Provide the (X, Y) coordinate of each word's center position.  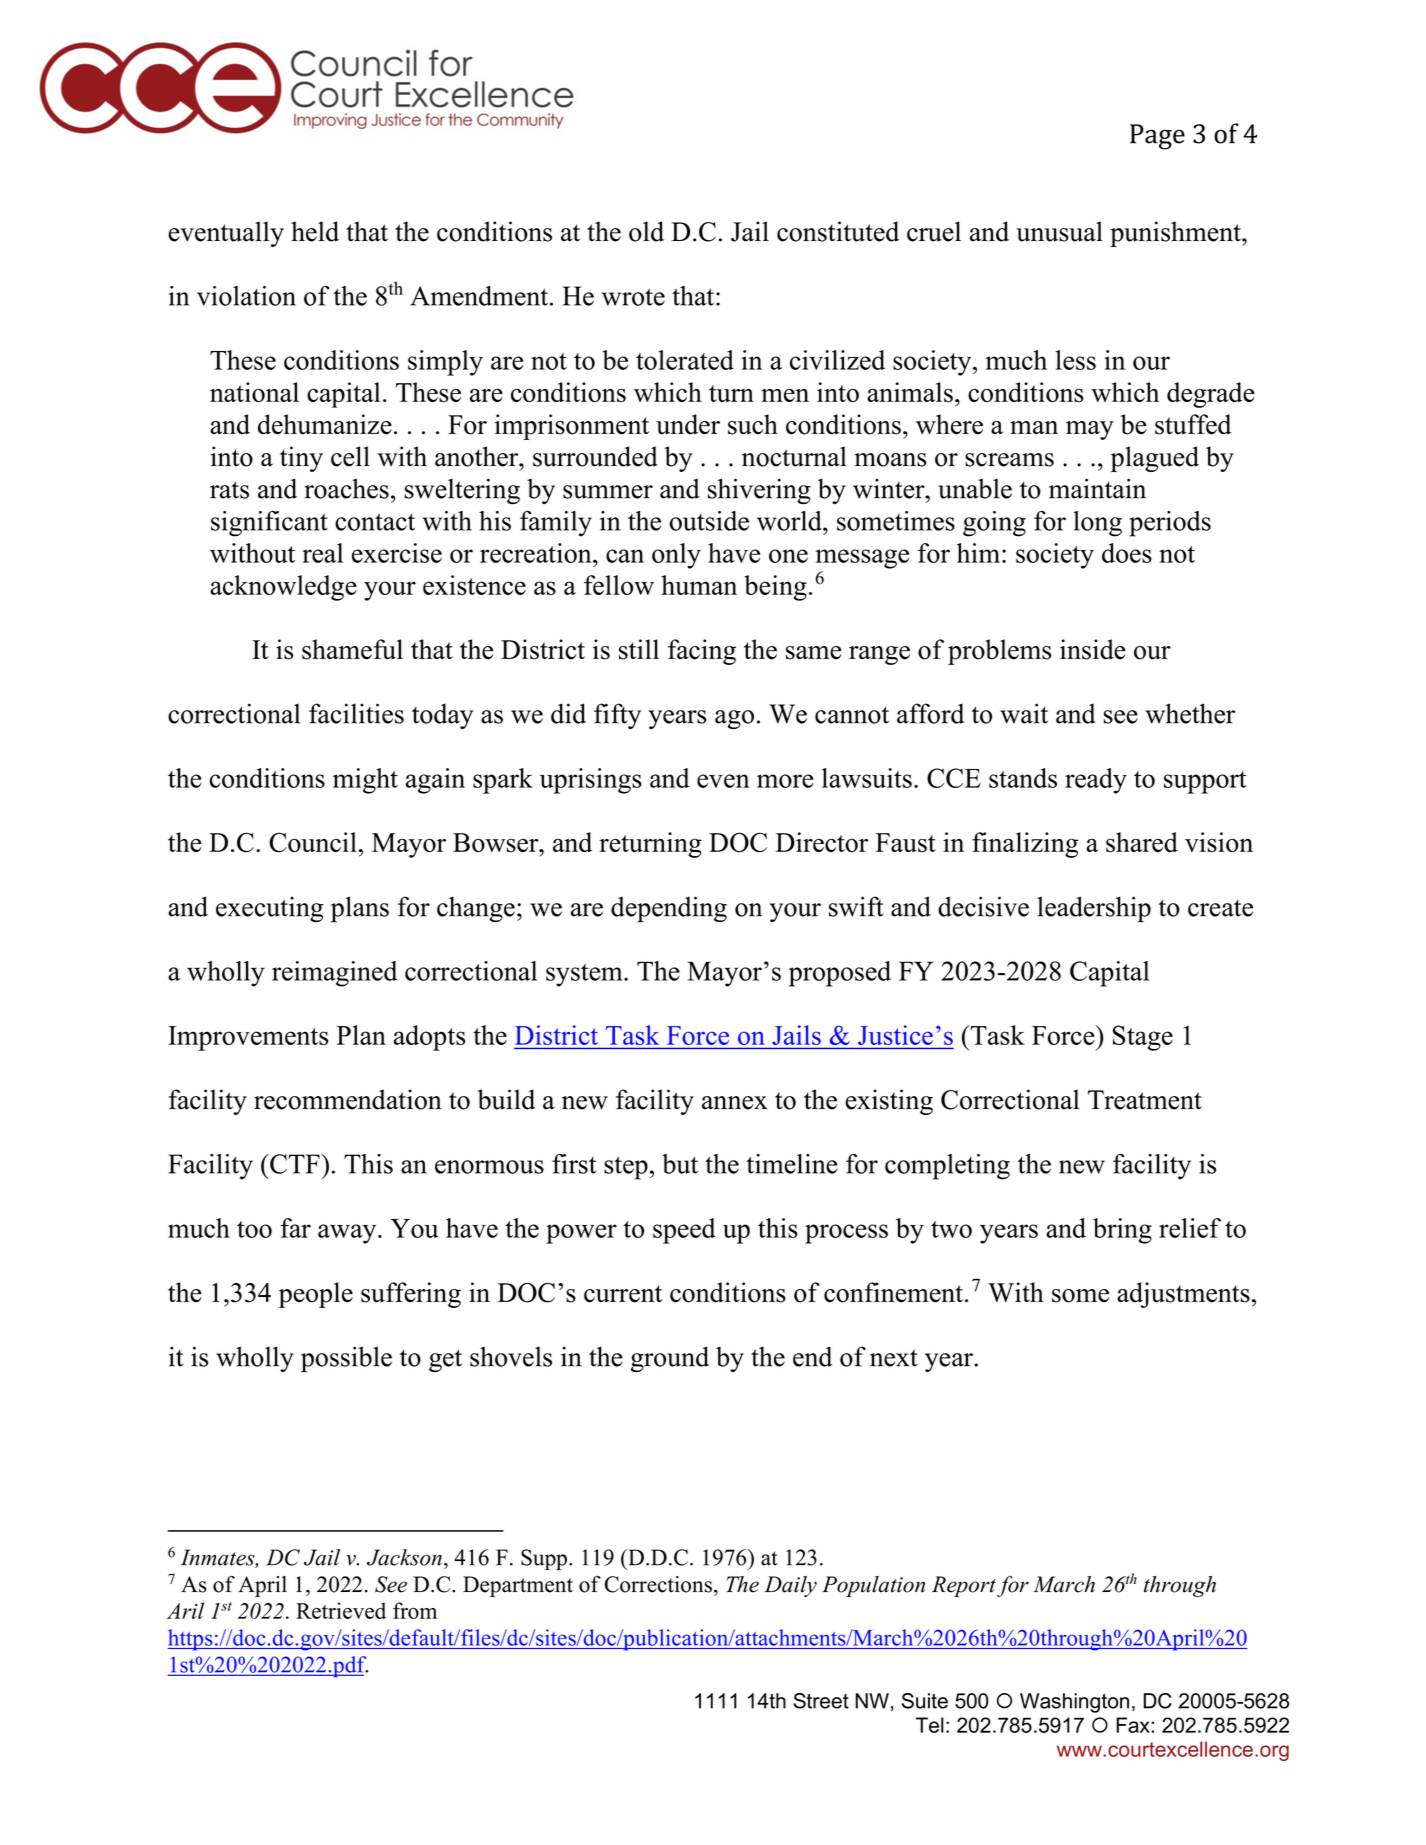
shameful (352, 649)
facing (702, 652)
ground (670, 1359)
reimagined (334, 974)
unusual (1059, 231)
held (315, 231)
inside (1093, 649)
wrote (633, 297)
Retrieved (341, 1610)
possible (346, 1359)
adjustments (1183, 1295)
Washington (1074, 1703)
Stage (1143, 1038)
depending (669, 909)
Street (821, 1701)
